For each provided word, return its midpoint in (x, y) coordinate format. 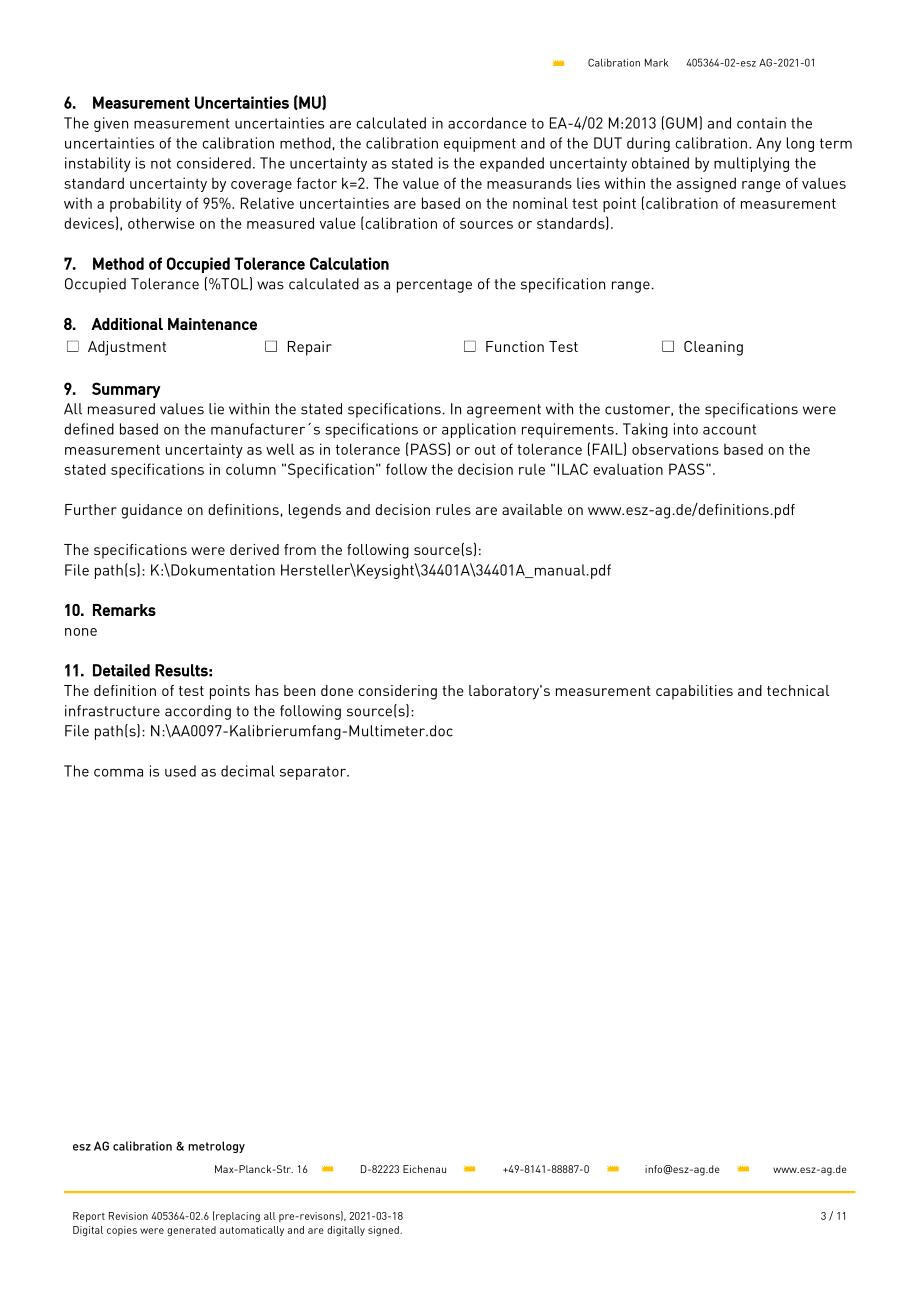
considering (397, 692)
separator (314, 773)
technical (798, 690)
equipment (480, 144)
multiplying (751, 164)
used (180, 771)
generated (191, 1231)
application (479, 430)
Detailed (121, 670)
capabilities (694, 692)
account (729, 429)
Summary (126, 390)
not (161, 163)
